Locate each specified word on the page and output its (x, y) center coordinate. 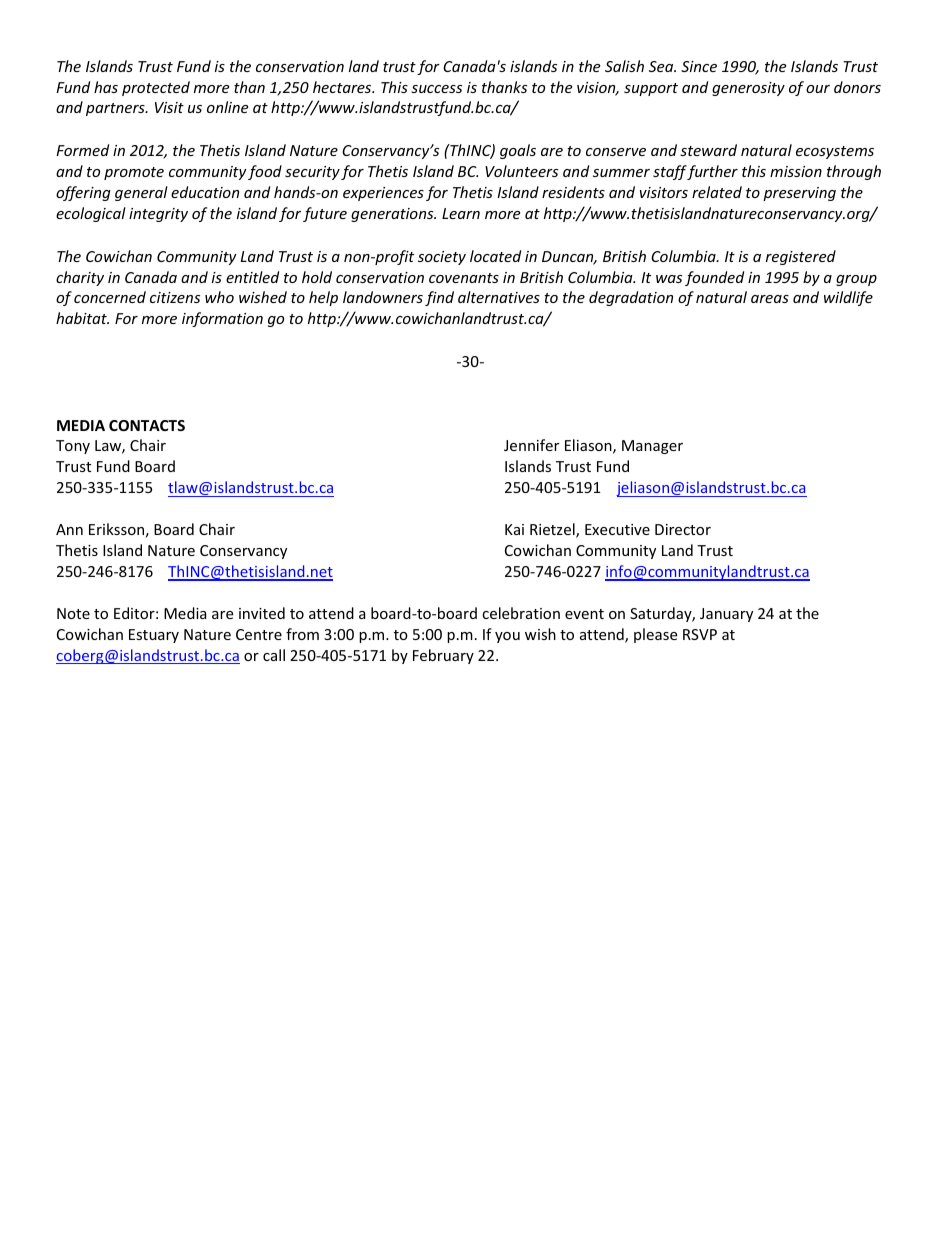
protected (156, 88)
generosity (748, 89)
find (439, 298)
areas (770, 299)
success (436, 89)
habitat (82, 318)
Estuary (154, 636)
